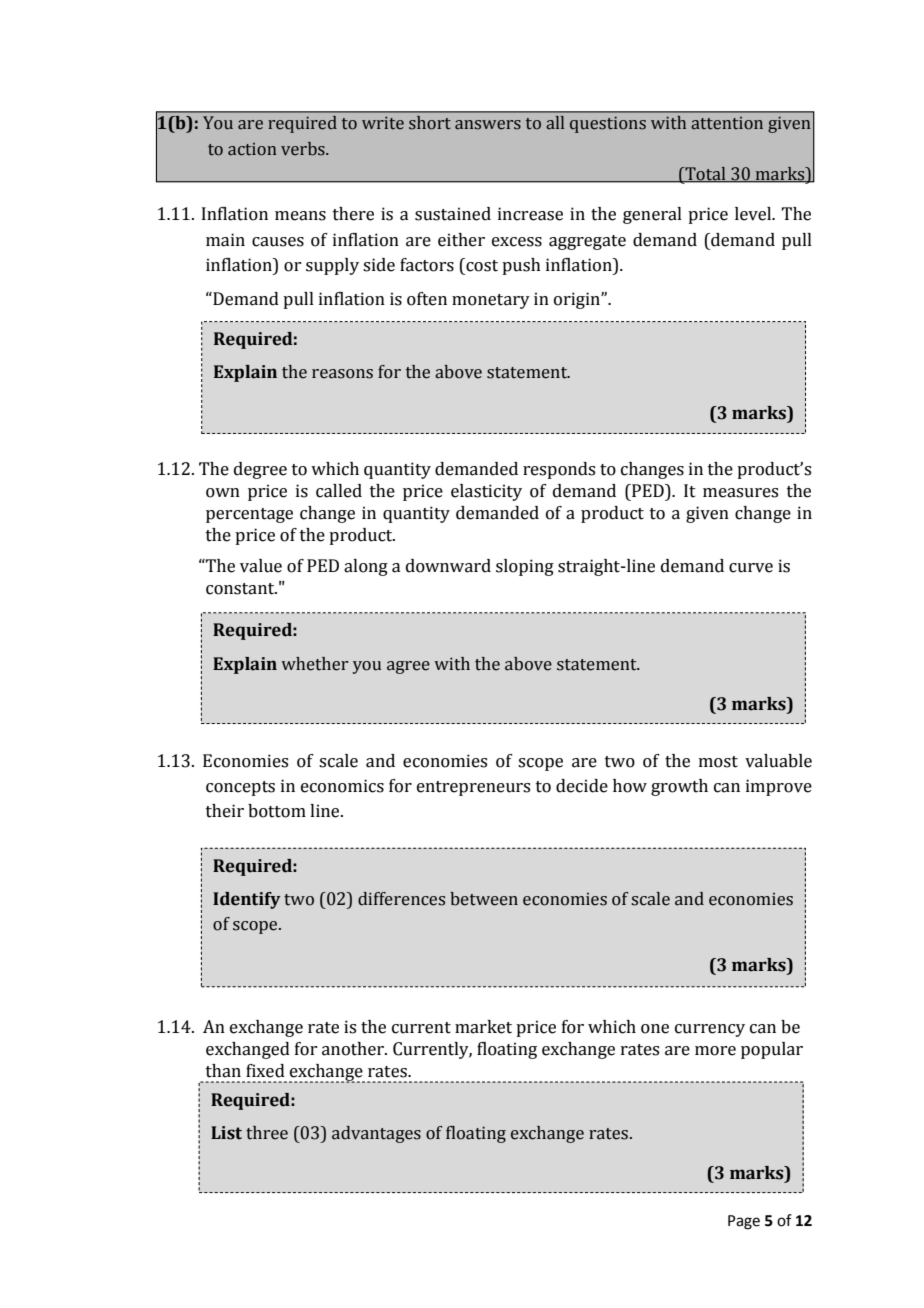  I want to click on currency, so click(710, 1030).
